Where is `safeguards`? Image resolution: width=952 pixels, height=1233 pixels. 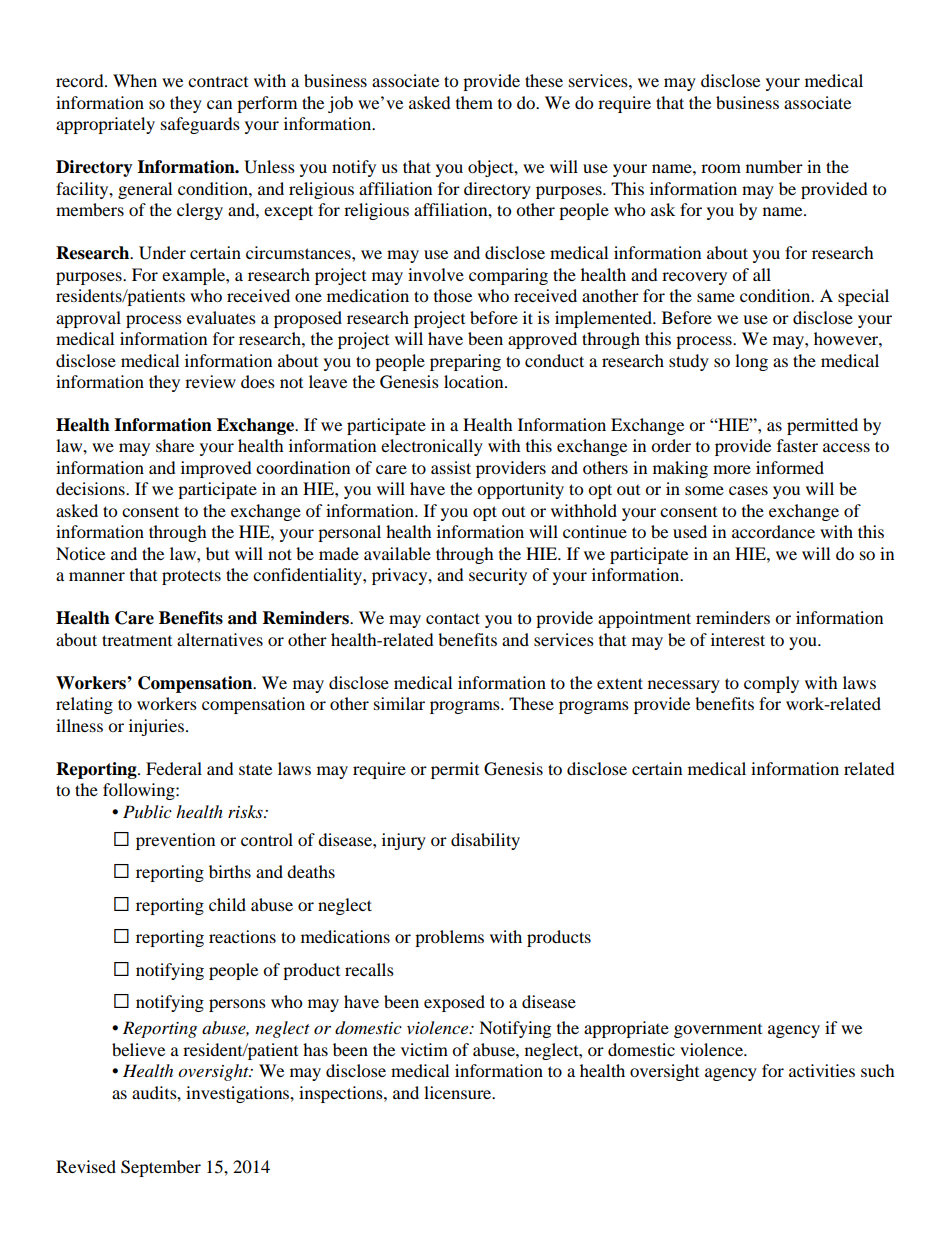 safeguards is located at coordinates (200, 125).
